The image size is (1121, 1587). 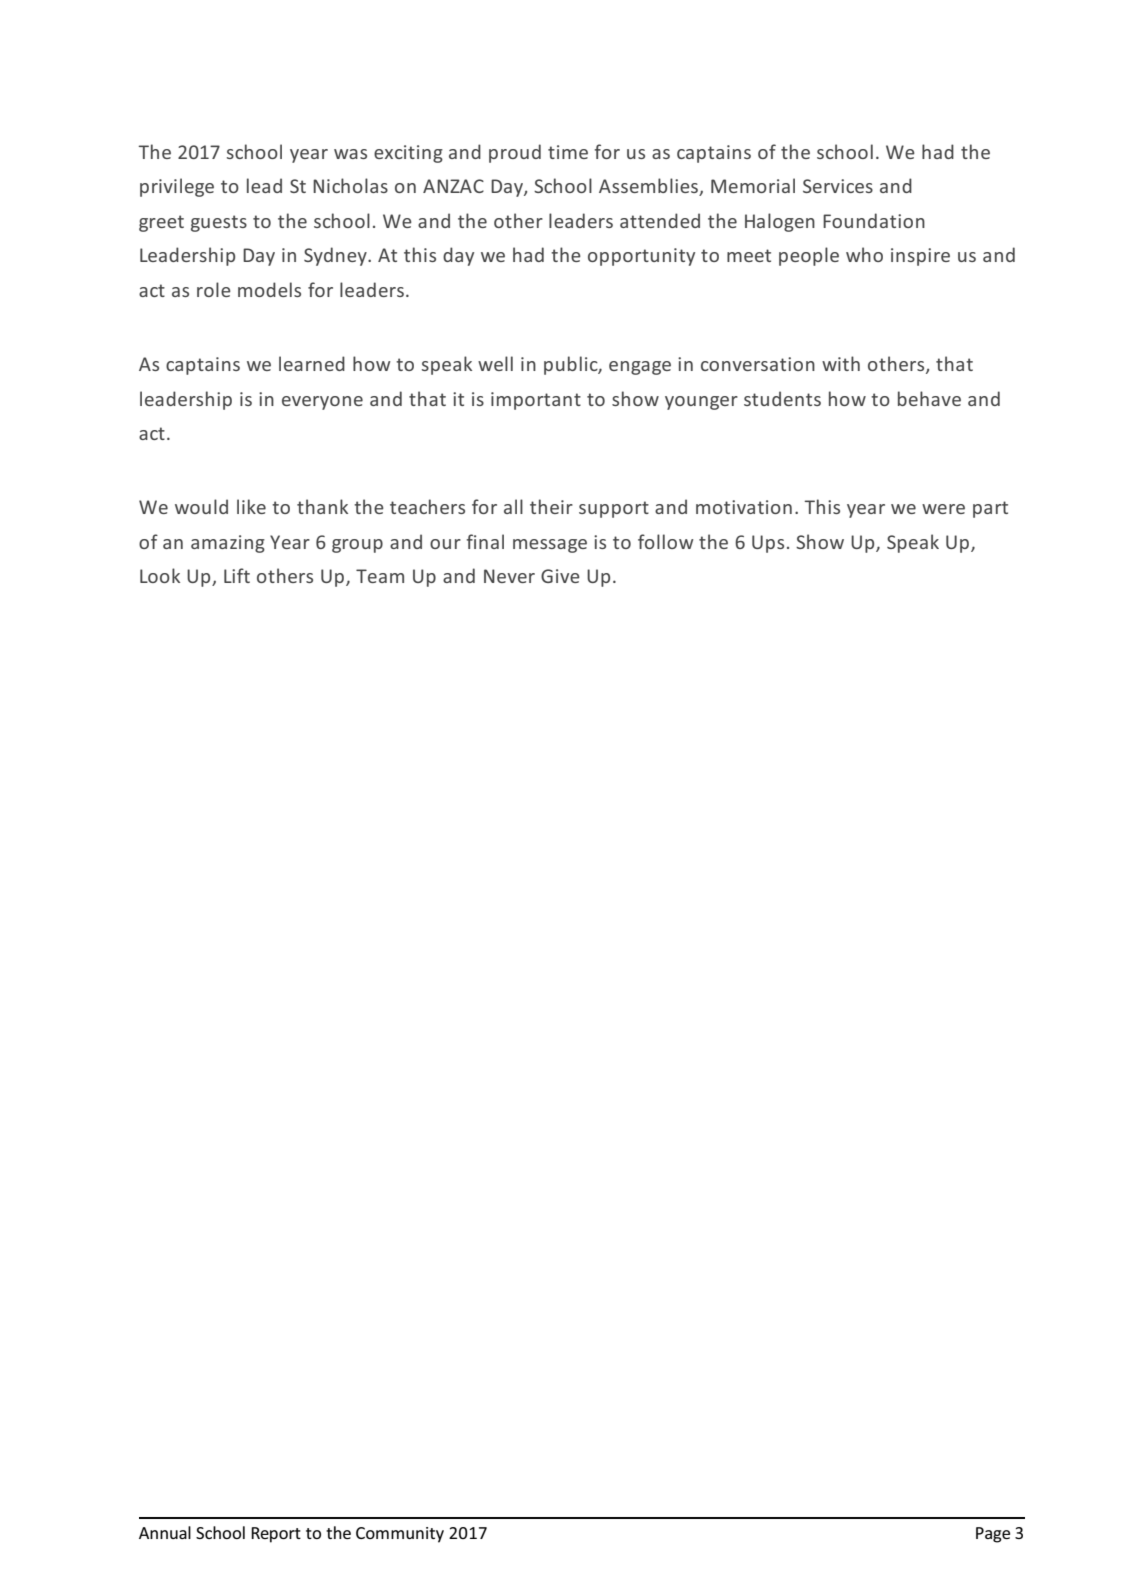 What do you see at coordinates (219, 223) in the screenshot?
I see `guests` at bounding box center [219, 223].
